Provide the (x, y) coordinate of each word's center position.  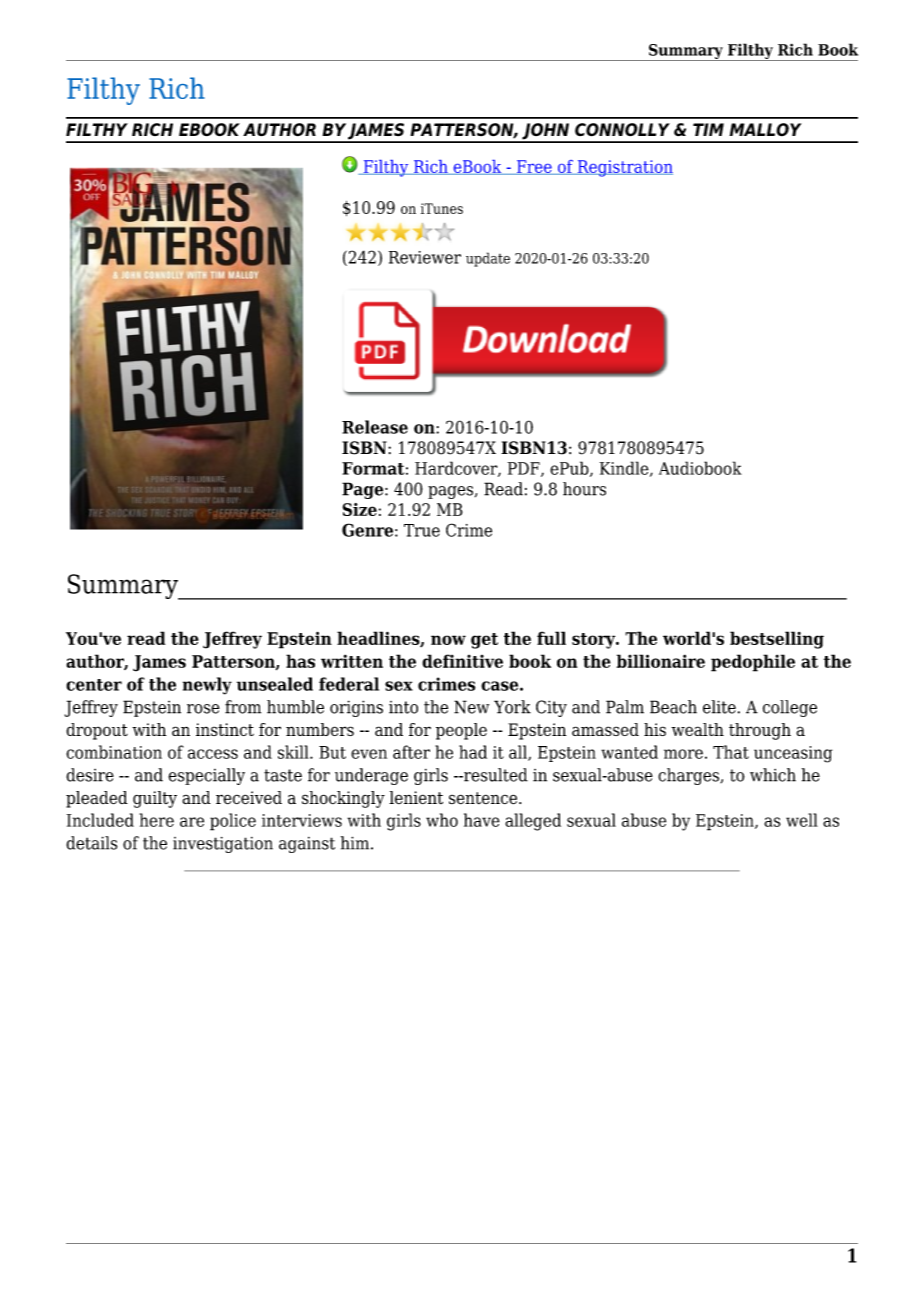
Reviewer (425, 257)
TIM (708, 129)
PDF (525, 469)
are (192, 822)
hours (584, 489)
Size (360, 509)
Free (534, 167)
